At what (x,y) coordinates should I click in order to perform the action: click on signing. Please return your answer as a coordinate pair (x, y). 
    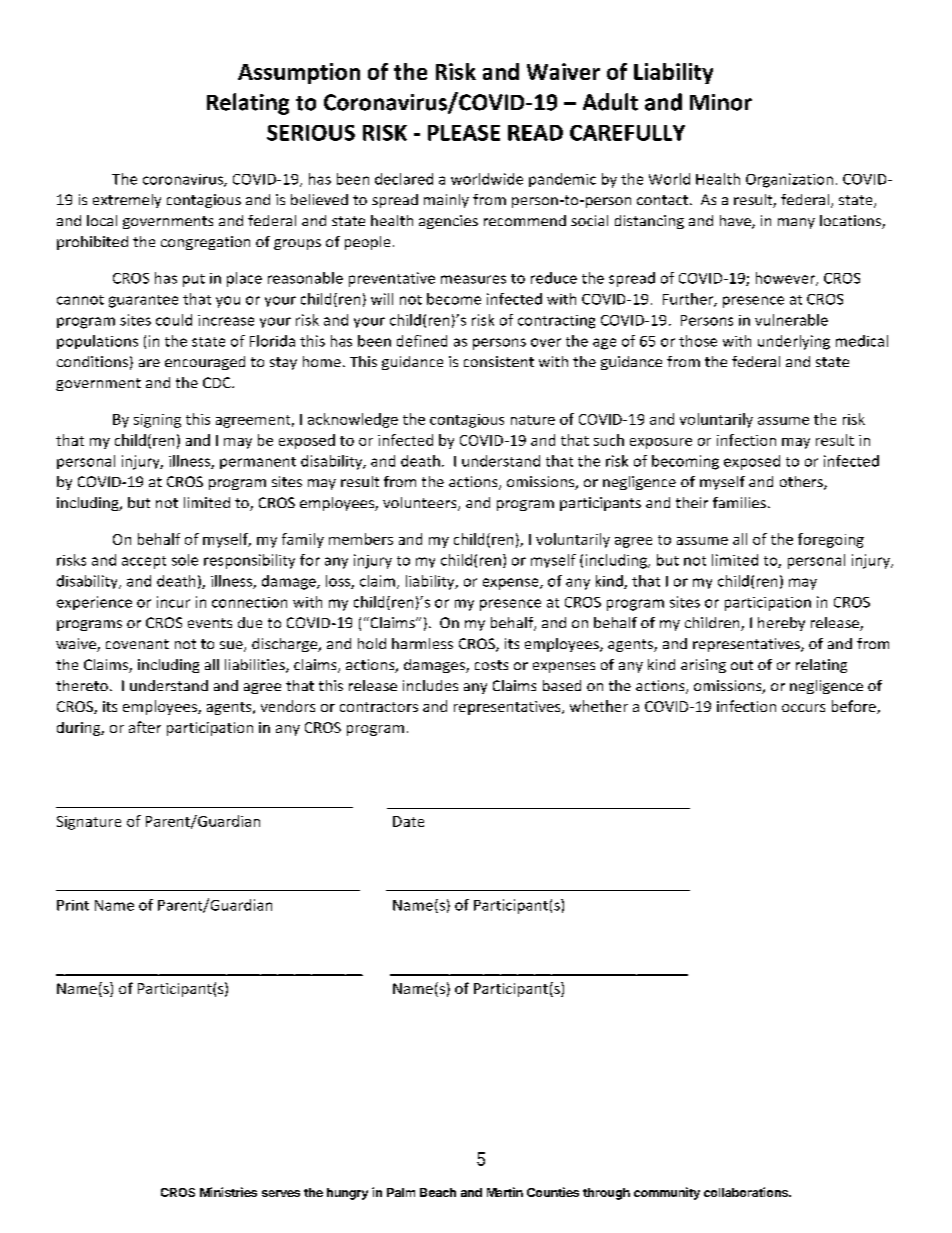
    Looking at the image, I should click on (157, 421).
